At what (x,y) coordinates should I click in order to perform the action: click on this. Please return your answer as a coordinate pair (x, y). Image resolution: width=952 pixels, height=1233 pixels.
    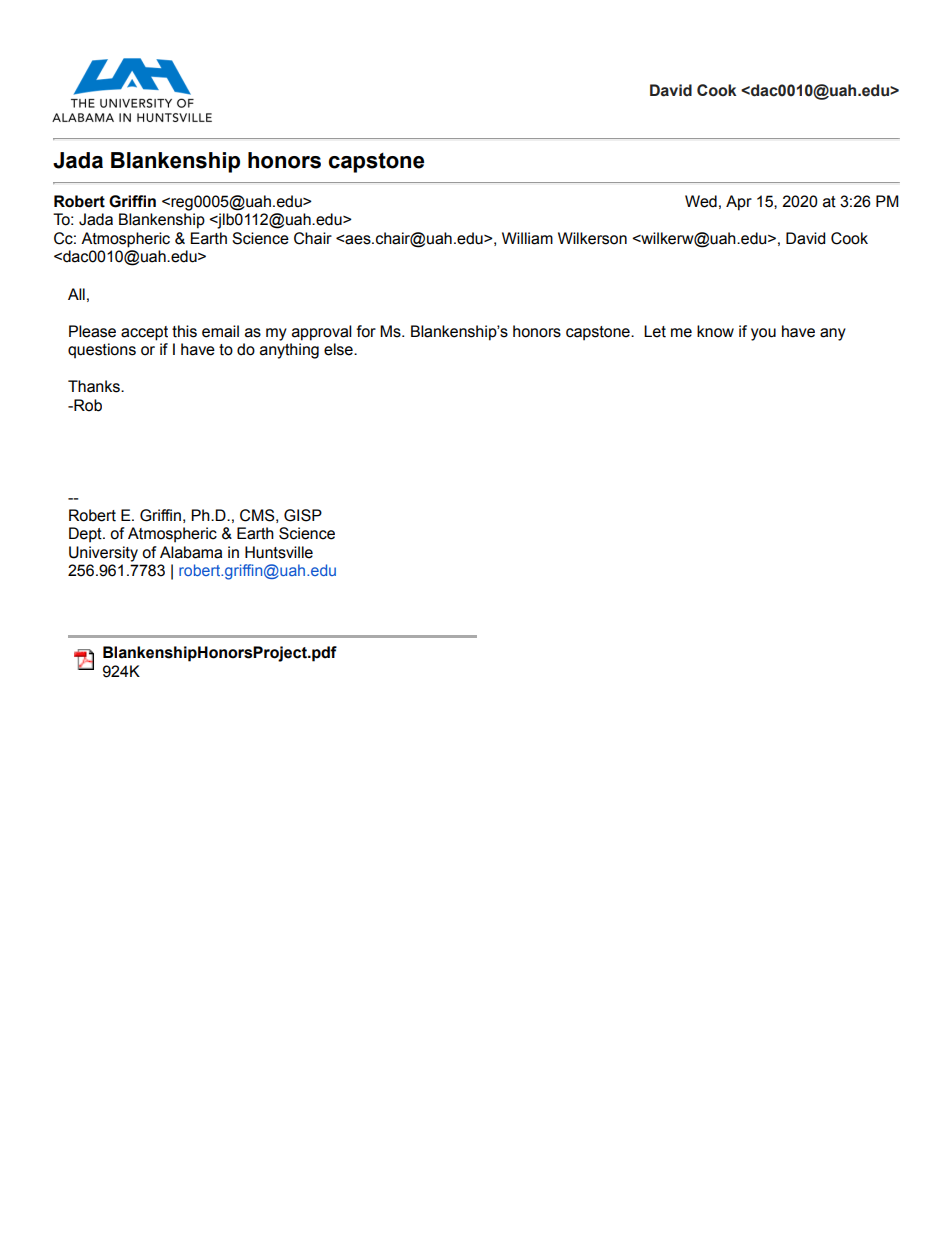
    Looking at the image, I should click on (184, 331).
